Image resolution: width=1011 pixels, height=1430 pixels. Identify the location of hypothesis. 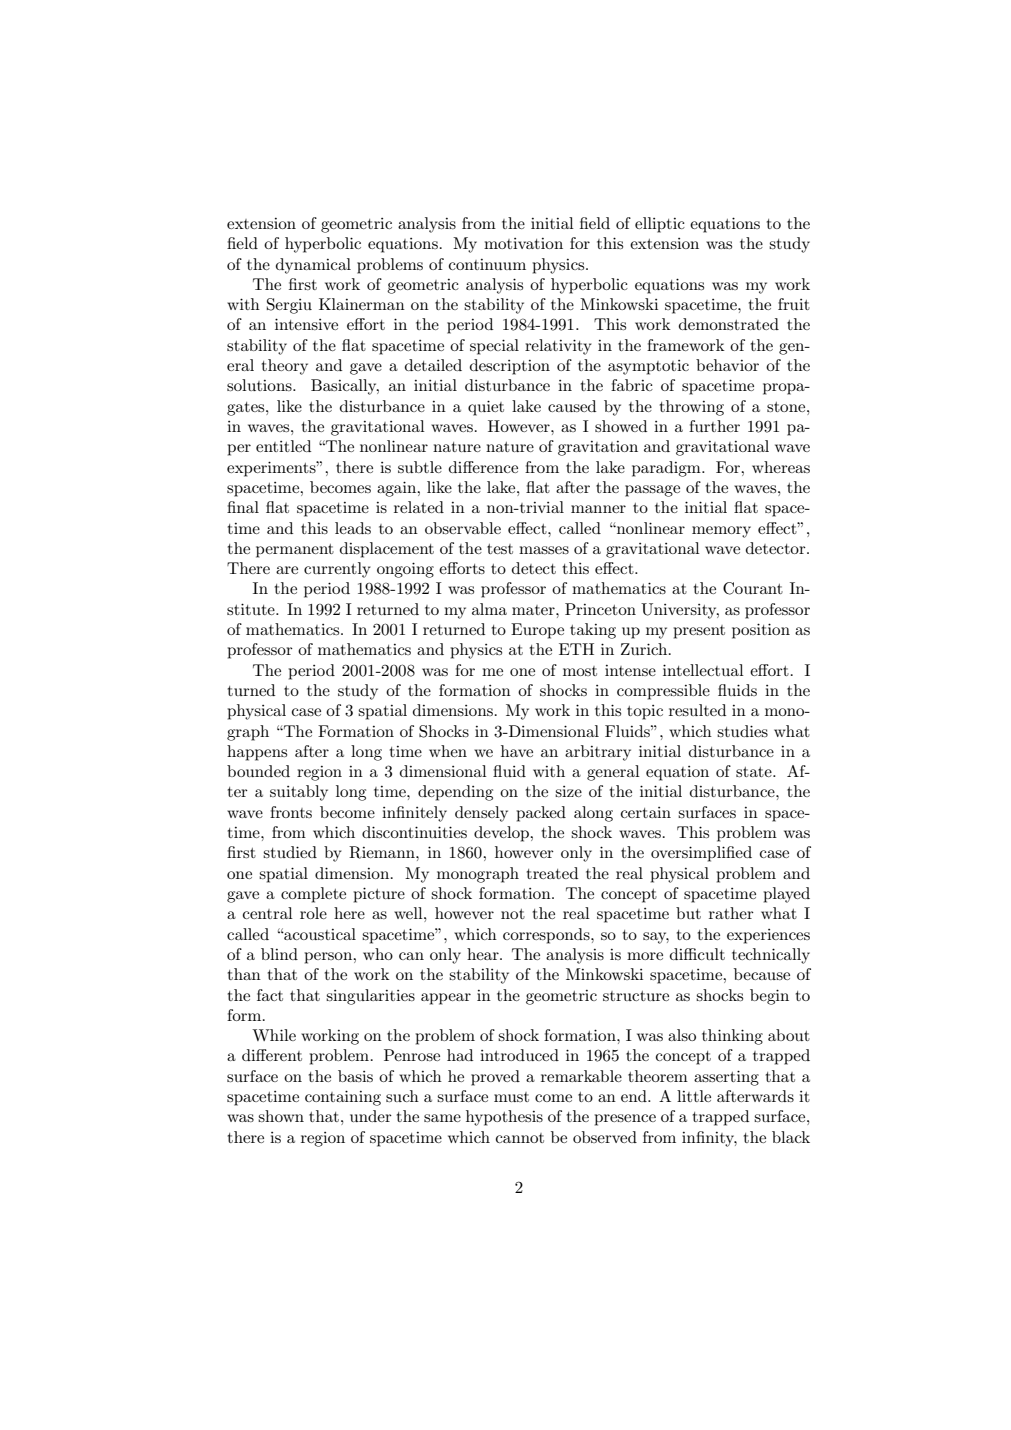
(504, 1118).
